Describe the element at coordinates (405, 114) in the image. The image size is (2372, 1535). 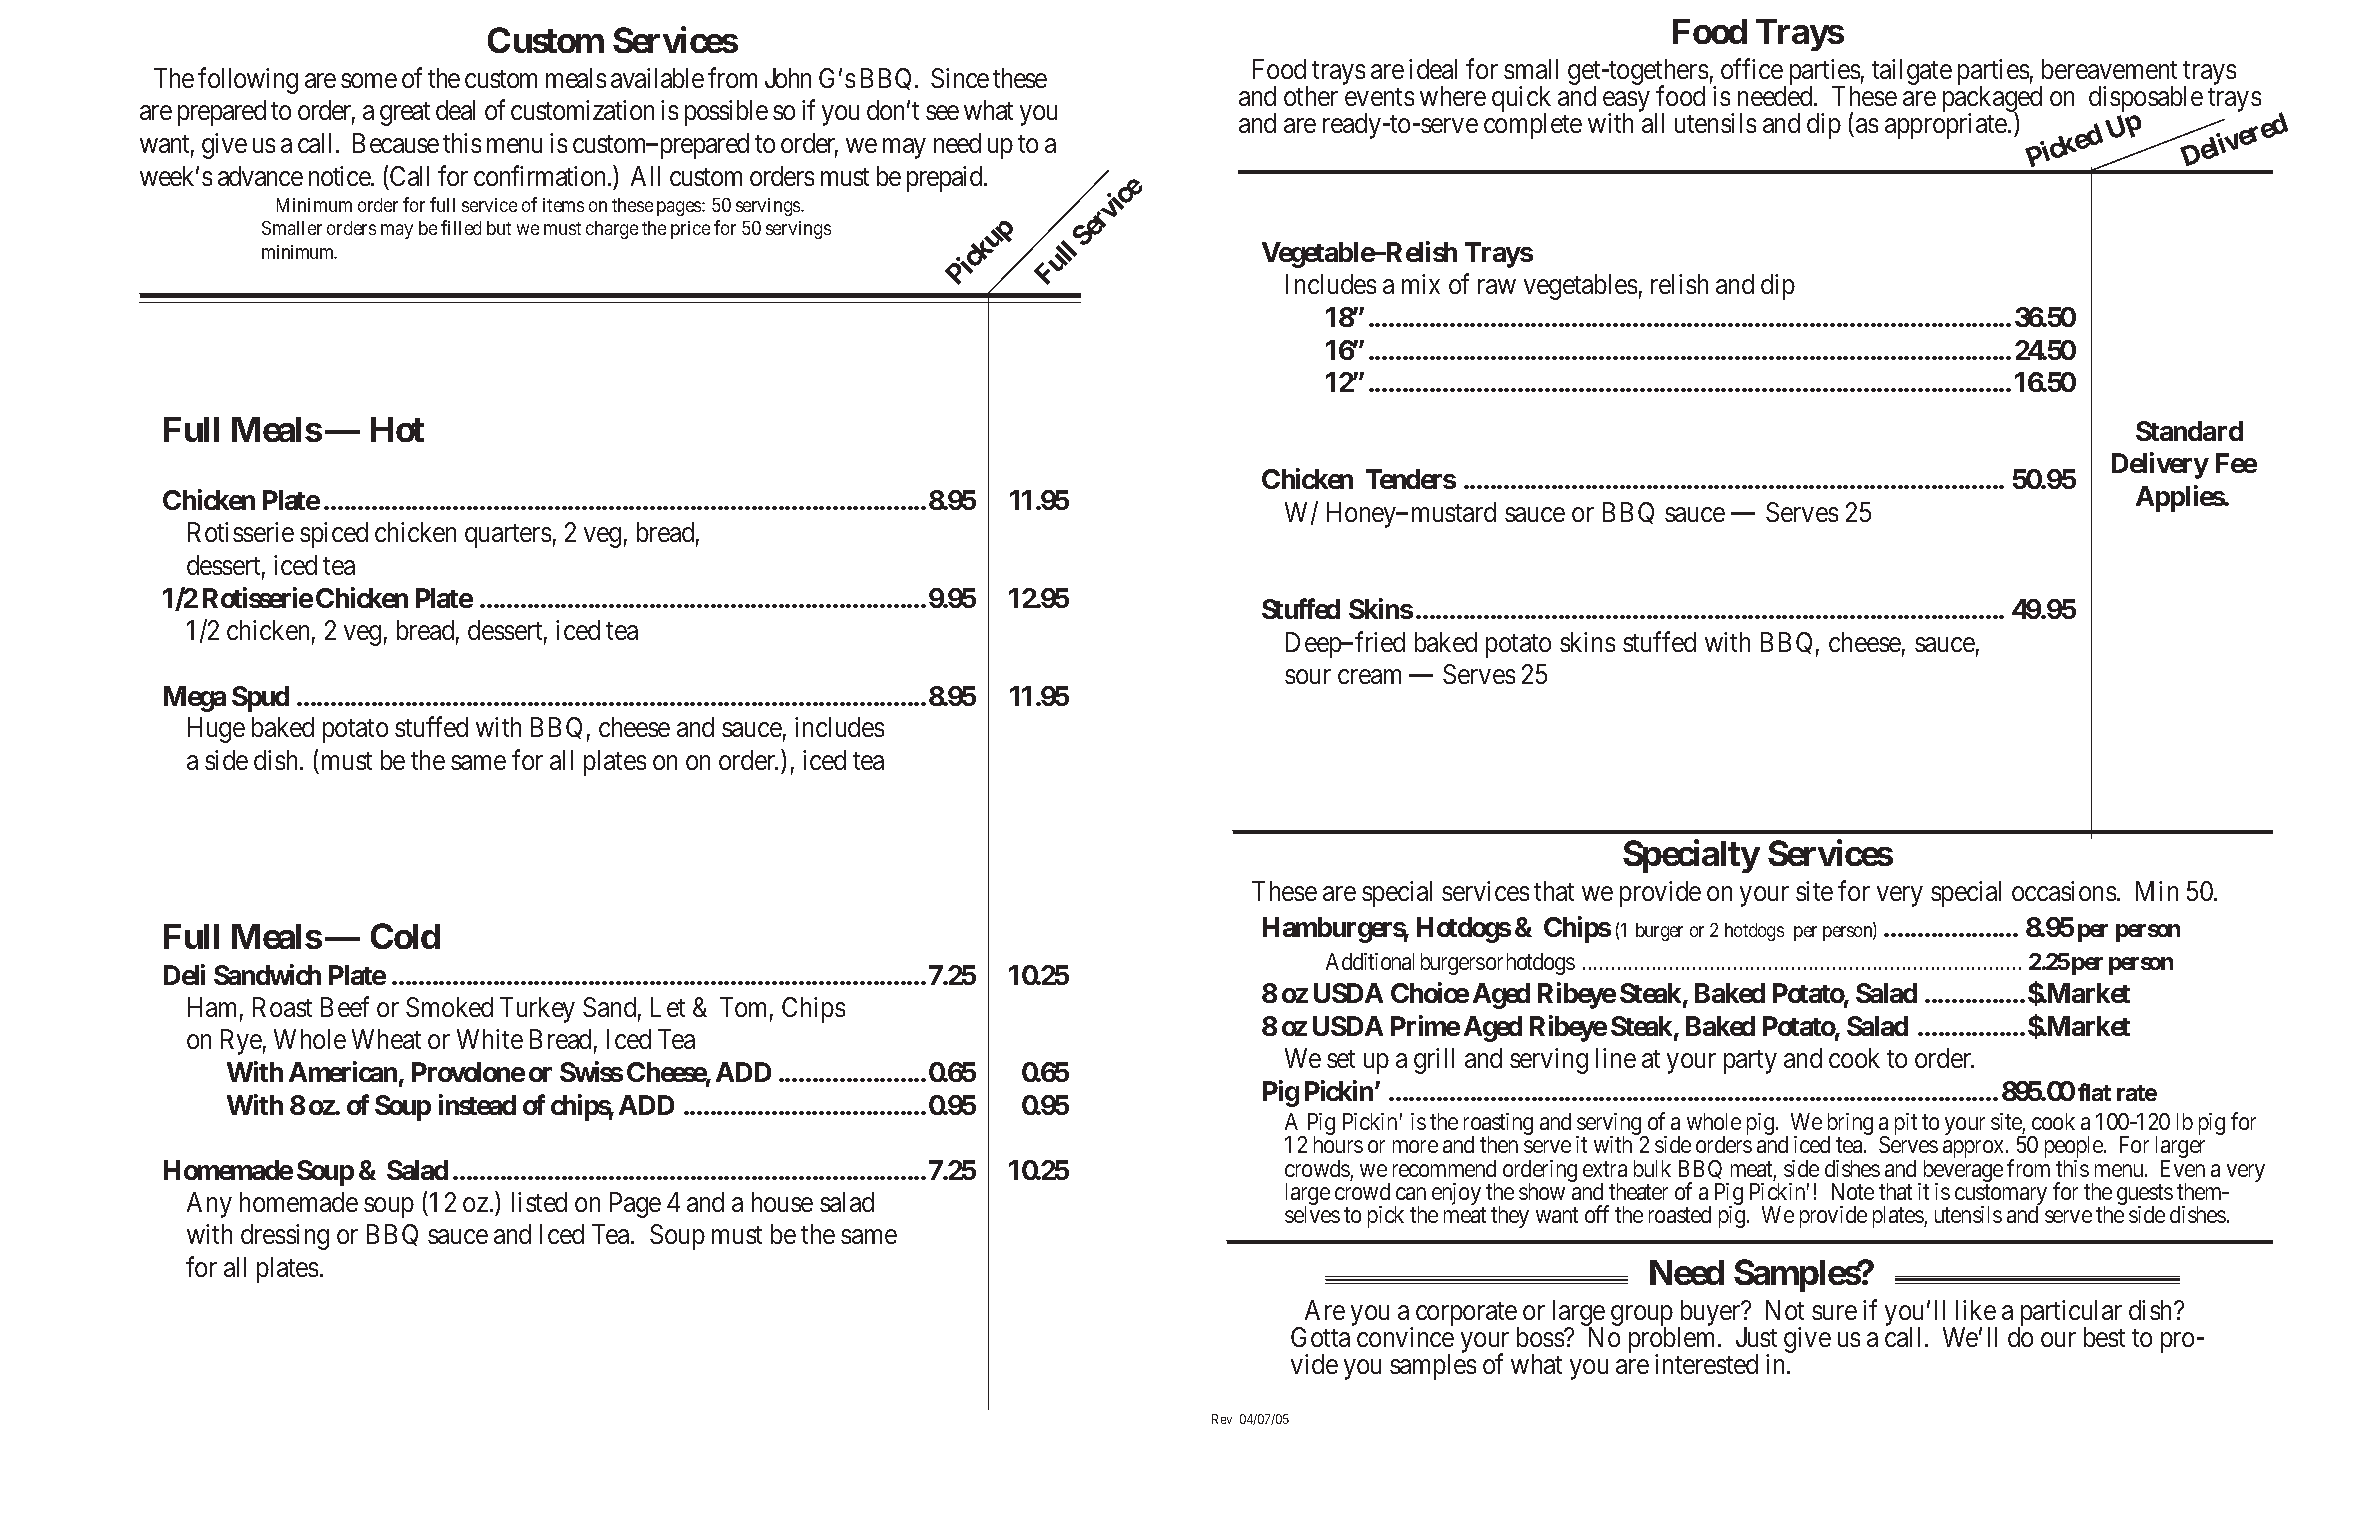
I see `great` at that location.
